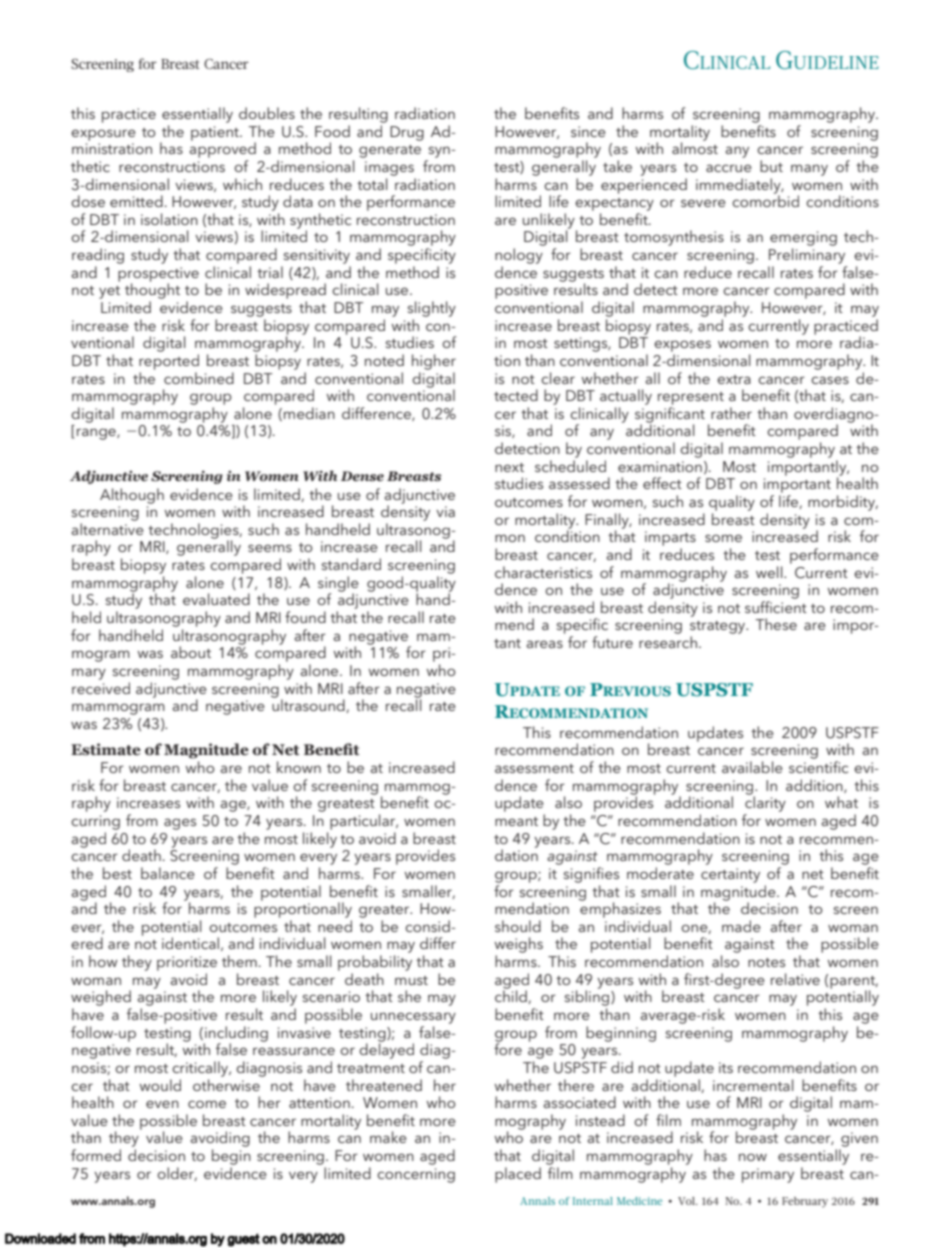  I want to click on Drug, so click(407, 133).
